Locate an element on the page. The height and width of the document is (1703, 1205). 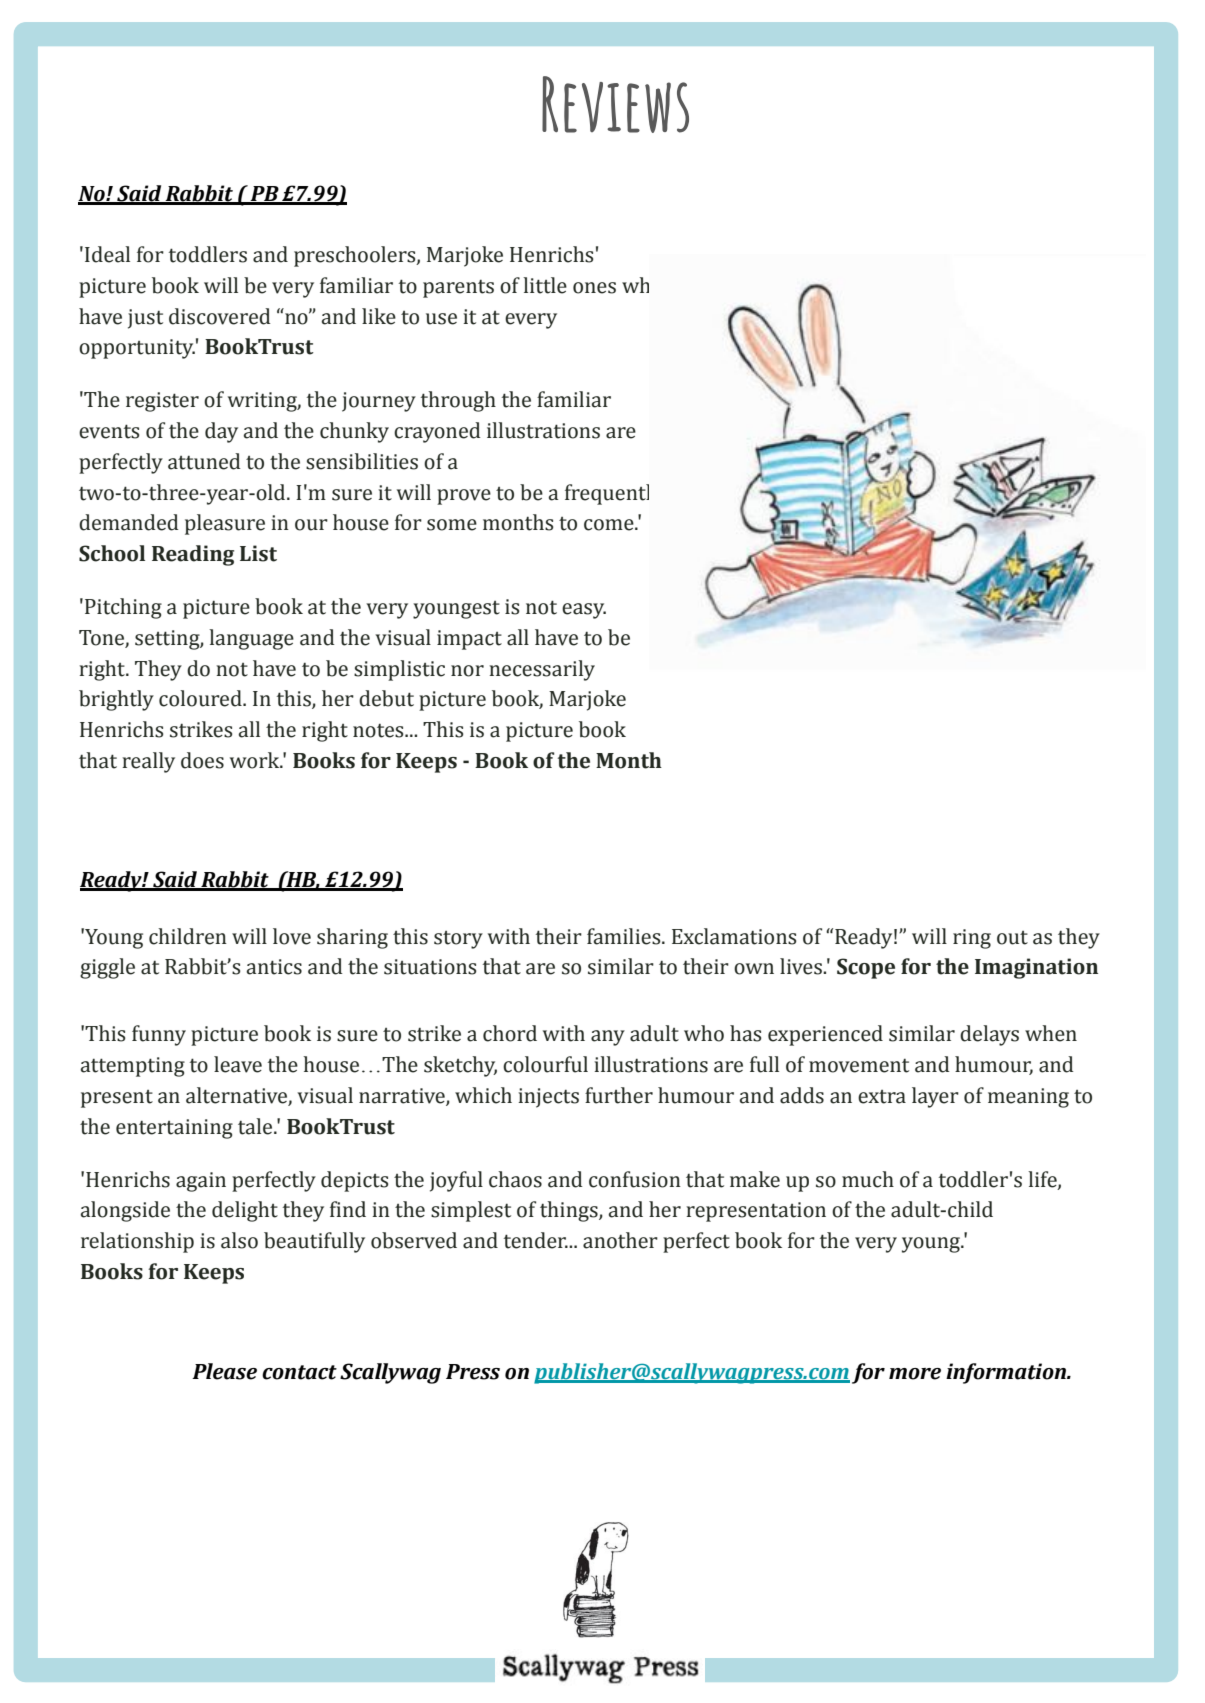
out is located at coordinates (1012, 938).
